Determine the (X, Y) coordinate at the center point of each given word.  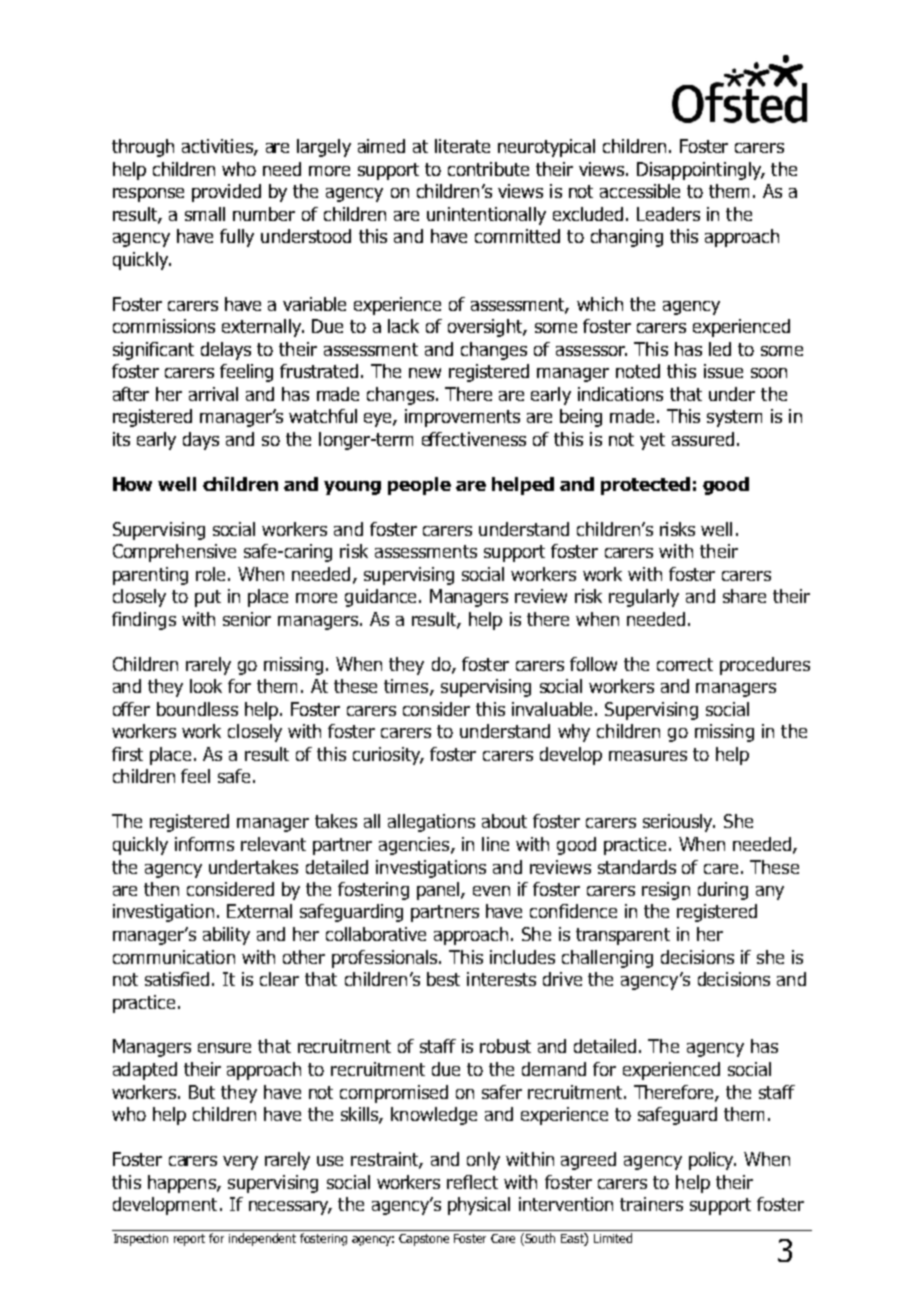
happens (183, 1184)
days (201, 441)
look (206, 686)
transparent (623, 936)
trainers (651, 1204)
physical (479, 1206)
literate (462, 146)
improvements (462, 418)
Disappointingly (700, 171)
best (443, 979)
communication (174, 957)
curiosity (388, 756)
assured (703, 439)
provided (226, 193)
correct (685, 664)
